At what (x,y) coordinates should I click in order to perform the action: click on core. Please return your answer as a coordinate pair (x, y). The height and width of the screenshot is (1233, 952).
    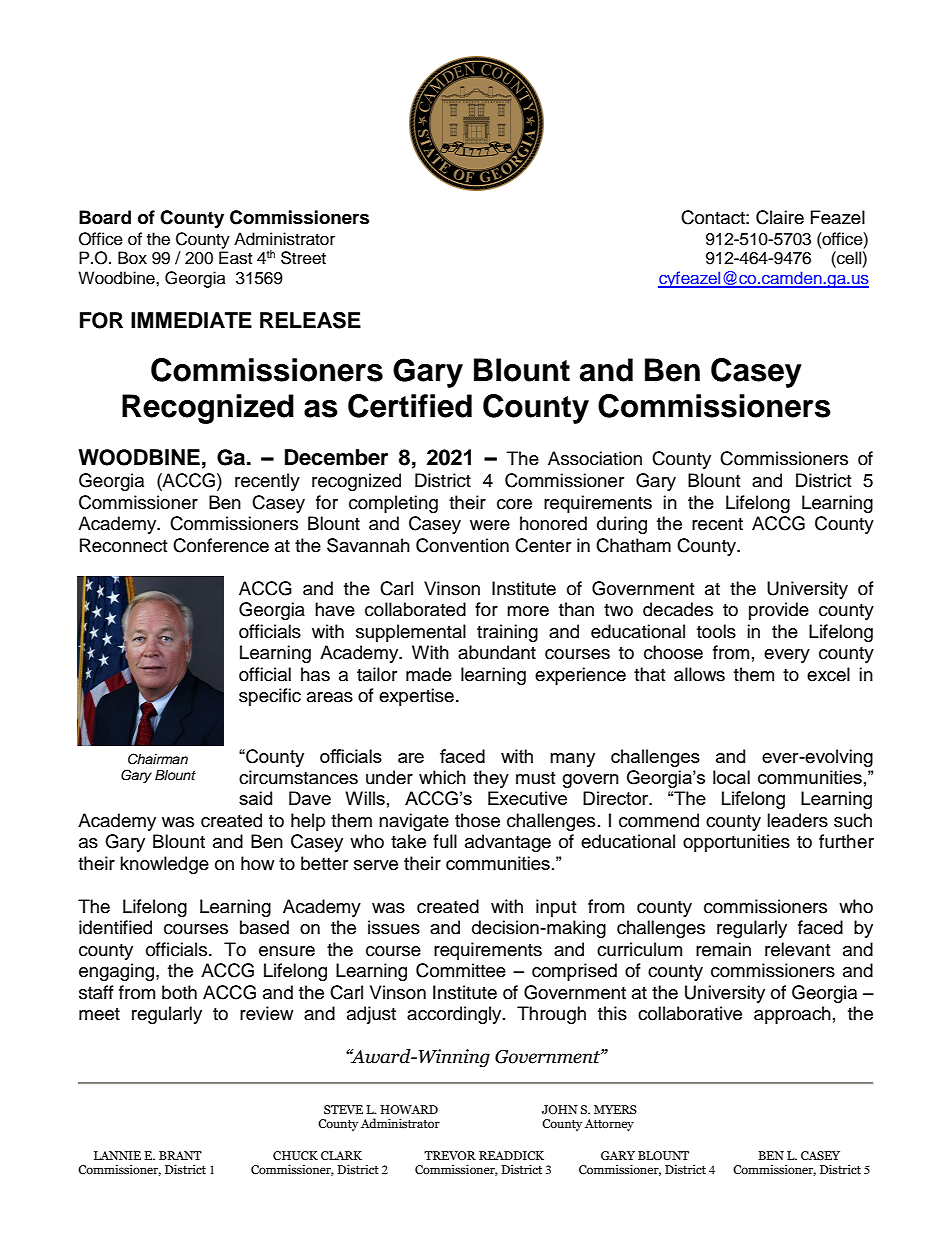
    Looking at the image, I should click on (514, 504).
